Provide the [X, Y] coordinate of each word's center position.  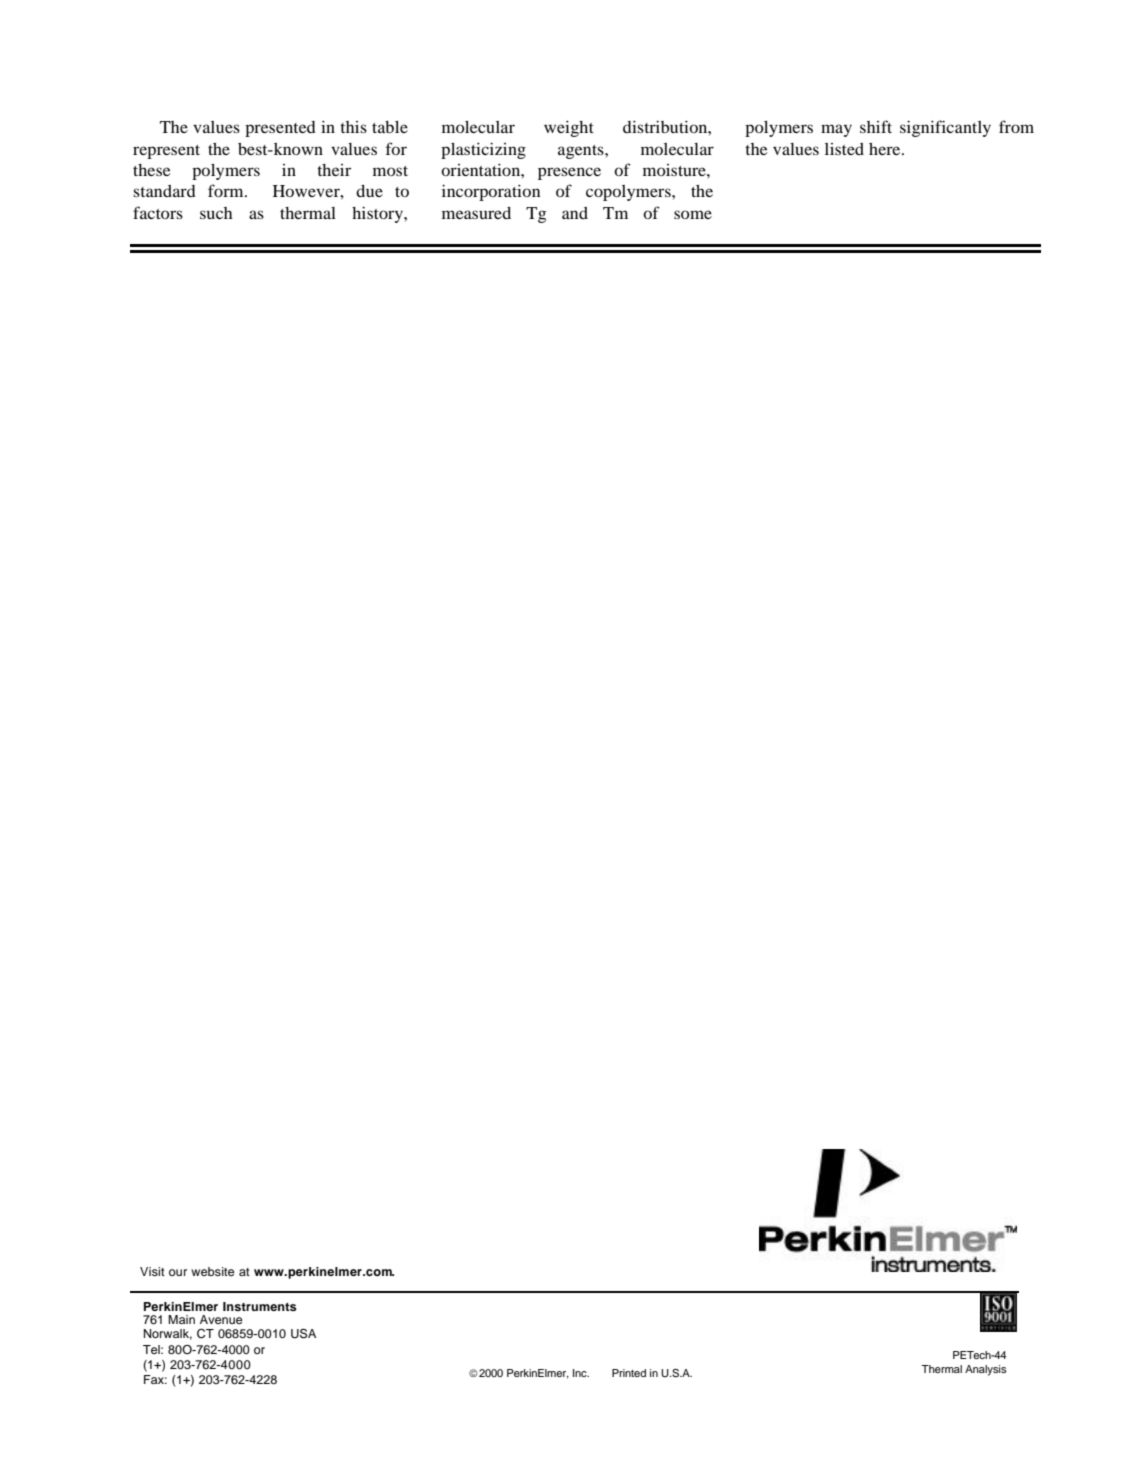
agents [582, 152]
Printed [629, 1373]
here [886, 149]
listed [844, 149]
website [213, 1271]
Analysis [986, 1370]
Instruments [260, 1306]
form [227, 190]
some [693, 214]
